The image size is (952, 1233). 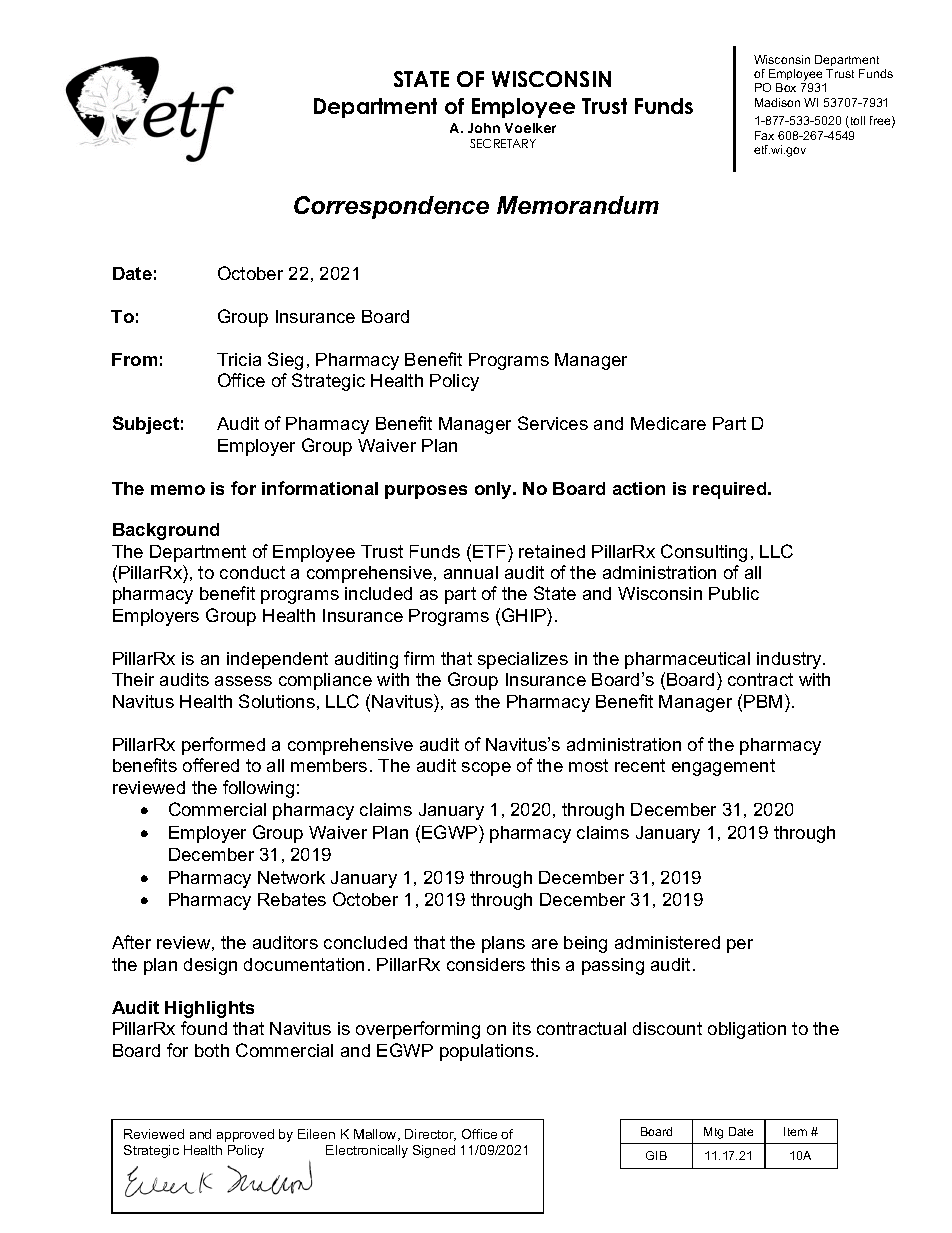 I want to click on Director, so click(x=430, y=1135).
